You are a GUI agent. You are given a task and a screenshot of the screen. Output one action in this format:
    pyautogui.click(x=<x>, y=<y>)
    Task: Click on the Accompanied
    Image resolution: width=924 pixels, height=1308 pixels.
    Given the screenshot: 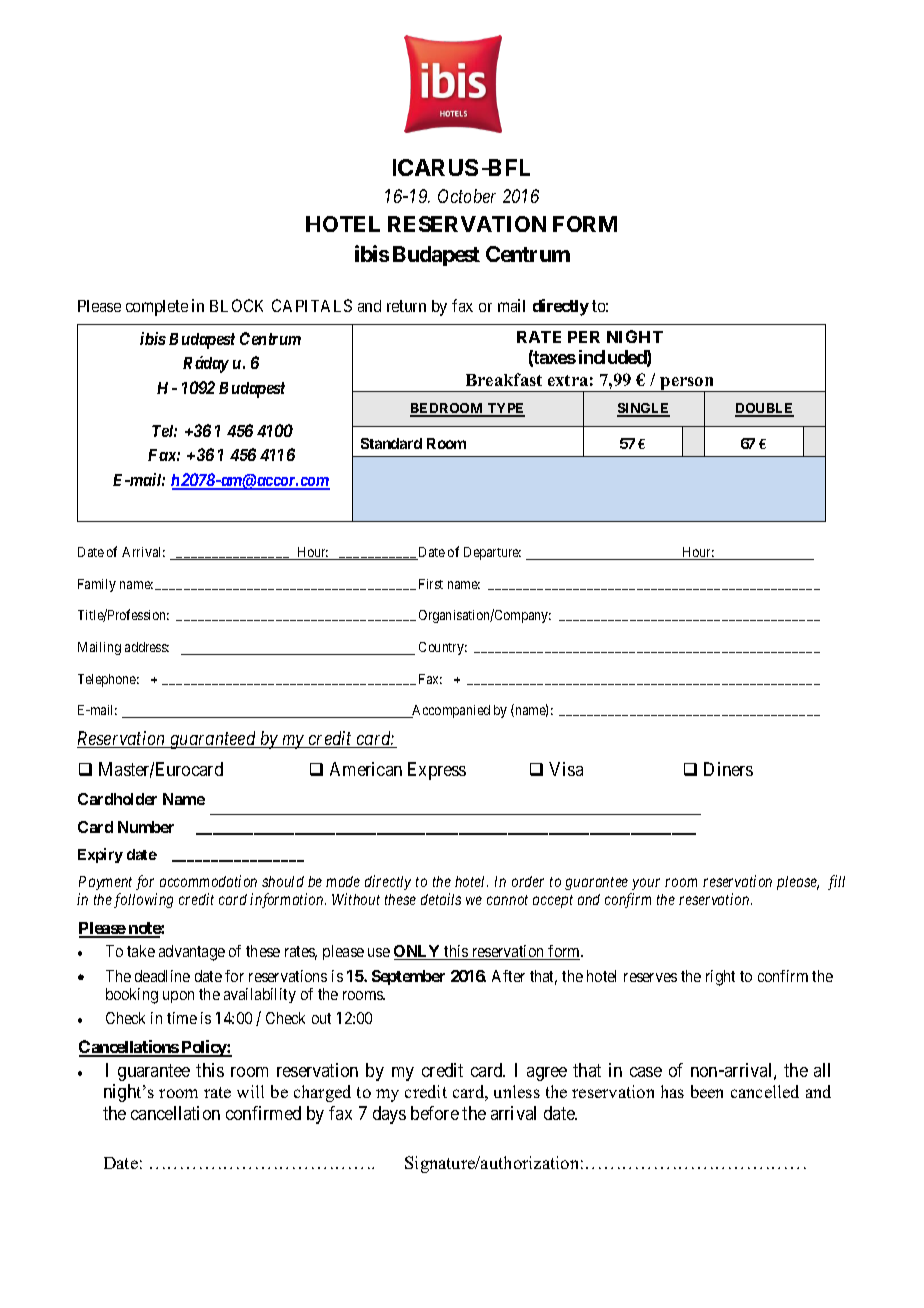 What is the action you would take?
    pyautogui.click(x=450, y=711)
